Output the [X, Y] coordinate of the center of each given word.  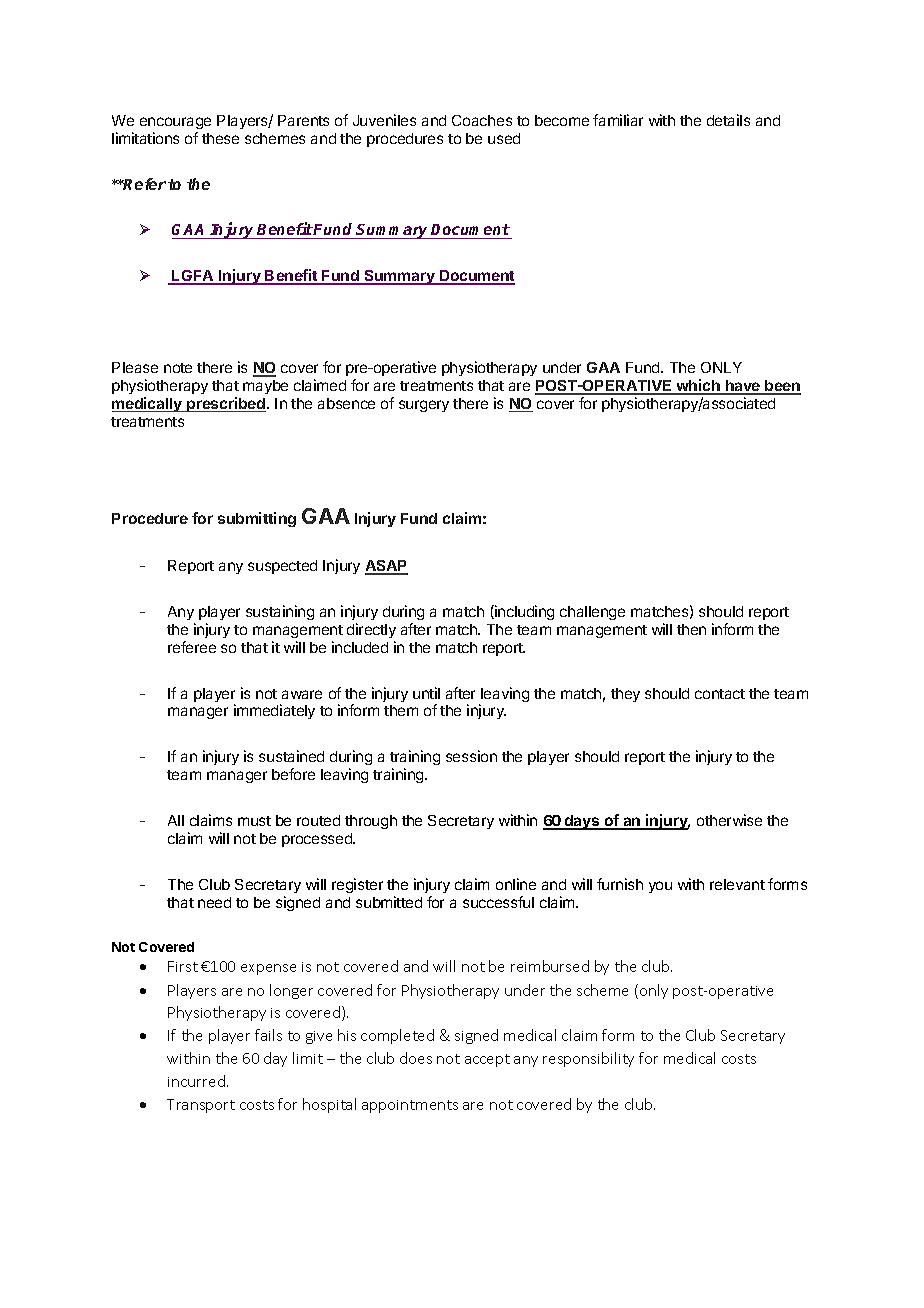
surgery [424, 406]
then [691, 629]
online [516, 884]
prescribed [225, 404]
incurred [196, 1081]
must [254, 821]
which [698, 386]
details [728, 120]
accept [487, 1060]
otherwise [729, 820]
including [523, 612]
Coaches [482, 120]
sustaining [280, 612]
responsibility [588, 1059]
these [220, 138]
